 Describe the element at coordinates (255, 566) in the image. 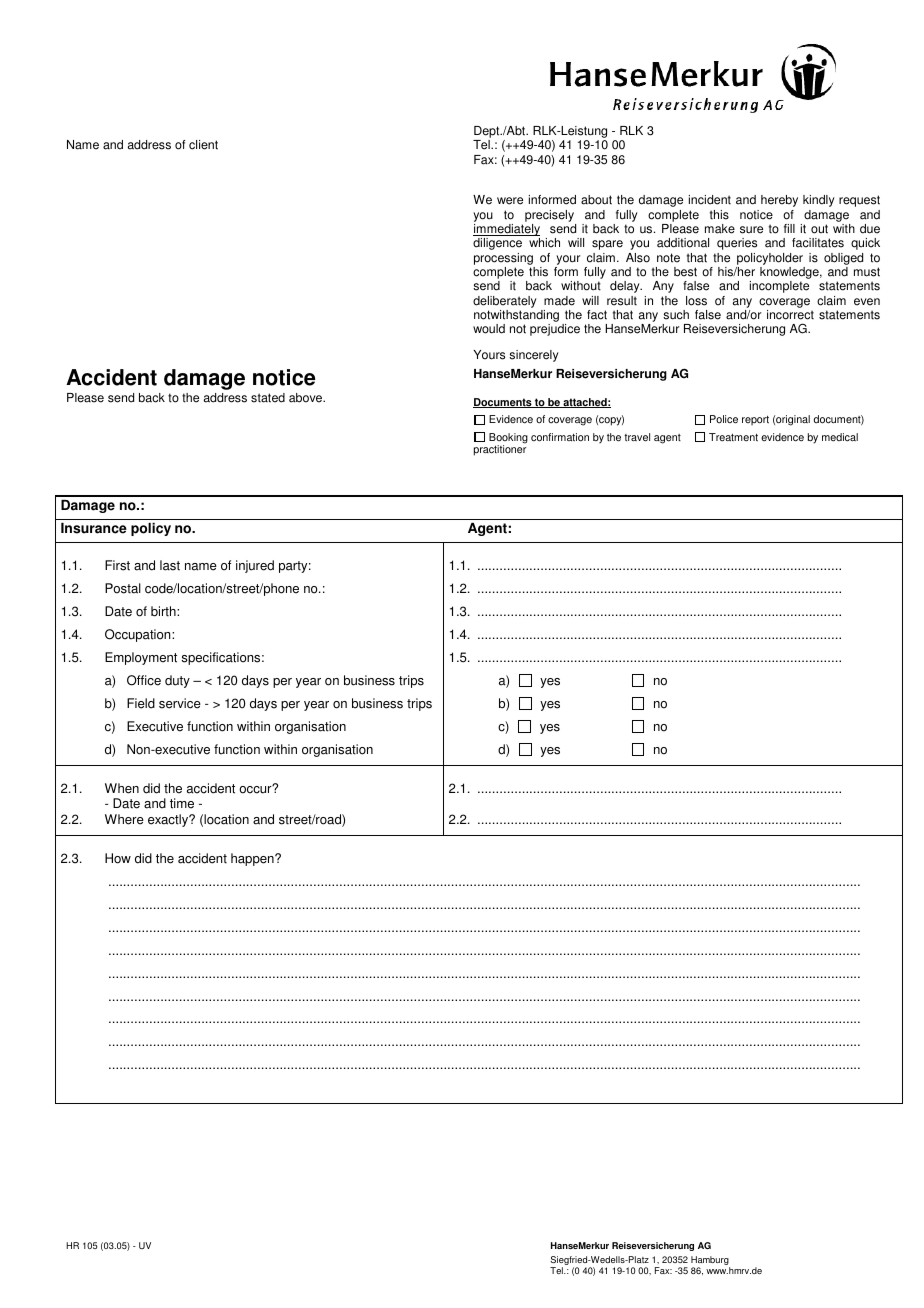

I see `injured` at that location.
